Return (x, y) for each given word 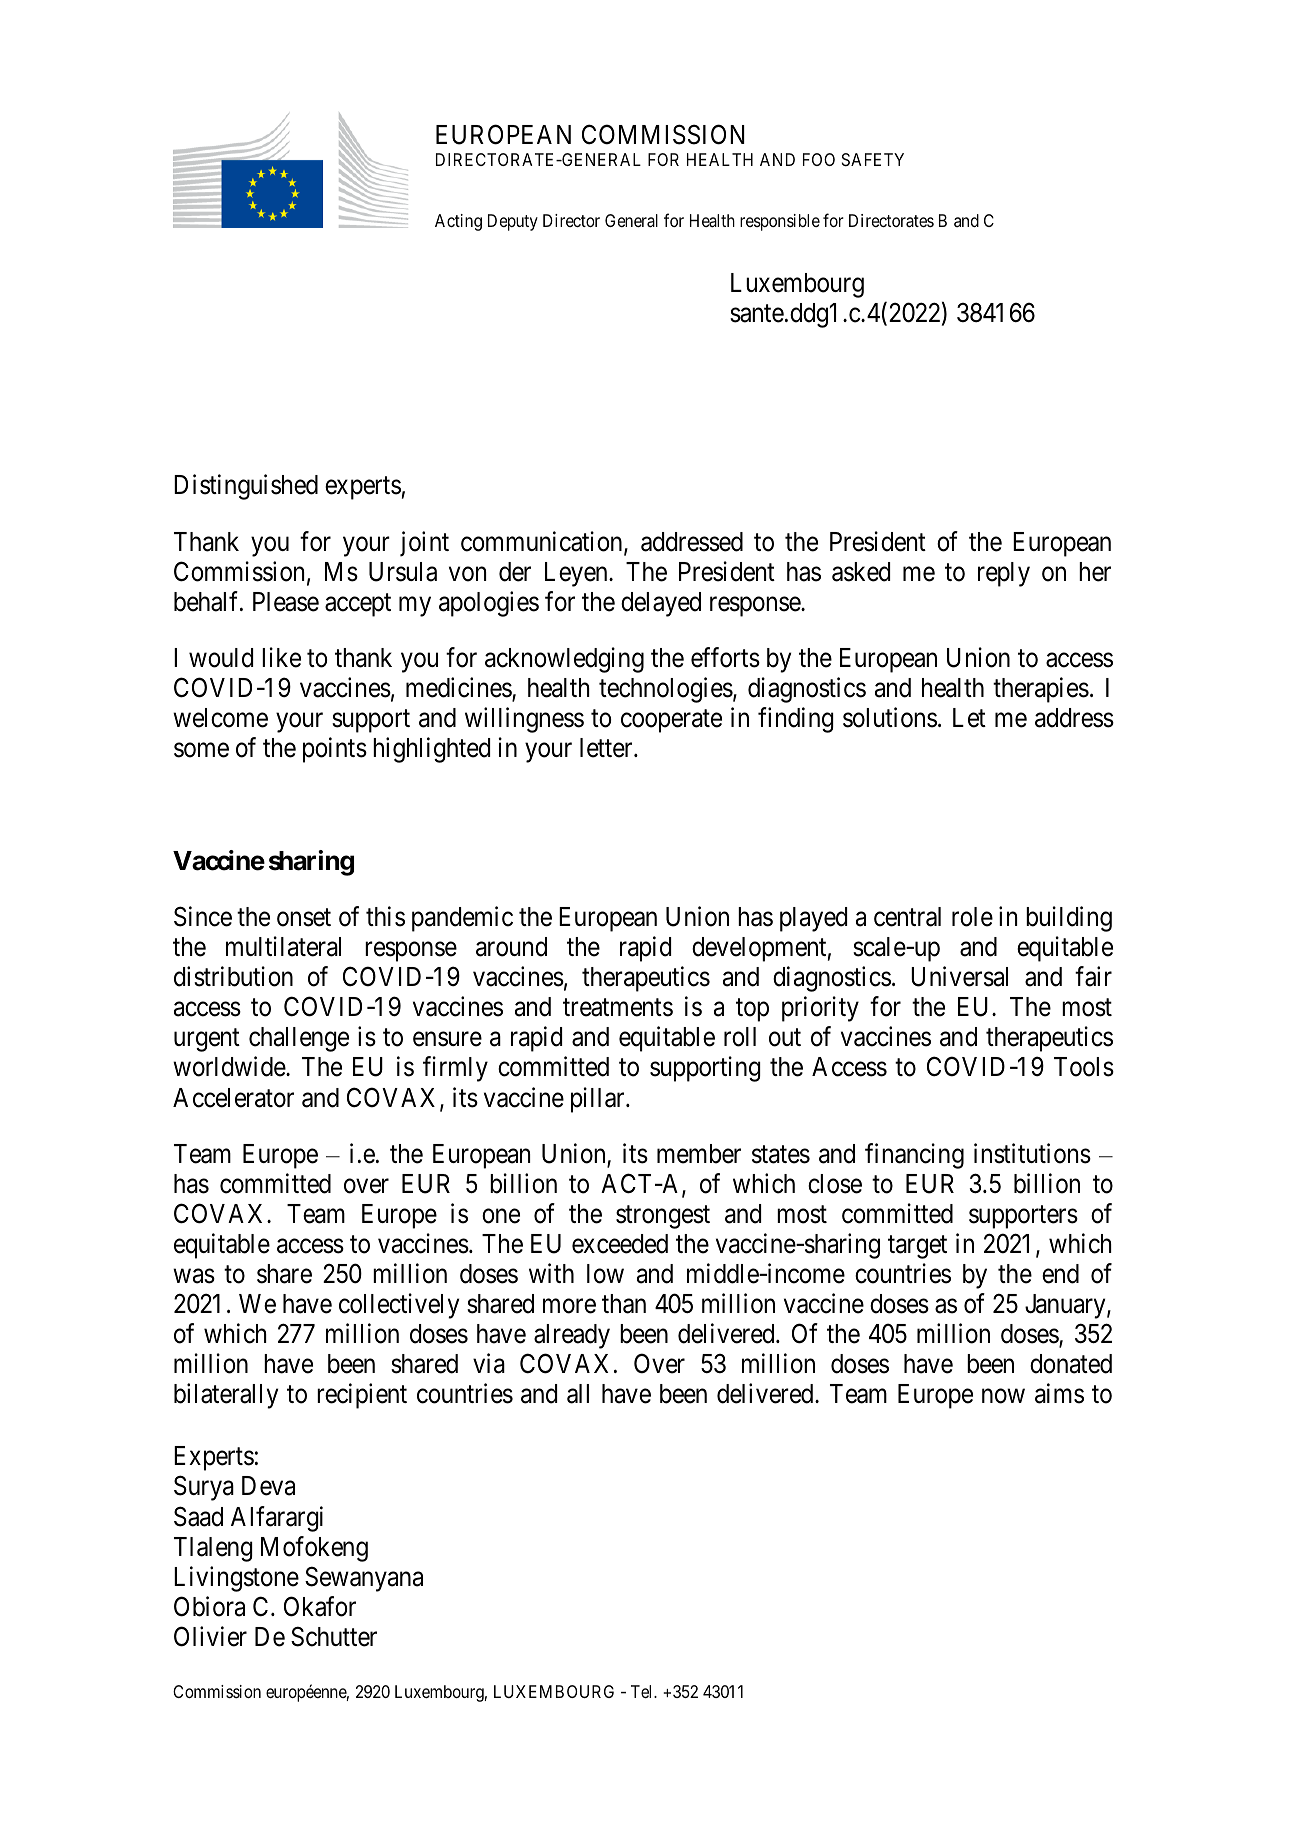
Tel (643, 1691)
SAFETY (873, 159)
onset (304, 918)
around (511, 947)
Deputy (513, 222)
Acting (458, 222)
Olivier (210, 1636)
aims (1059, 1393)
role (972, 917)
